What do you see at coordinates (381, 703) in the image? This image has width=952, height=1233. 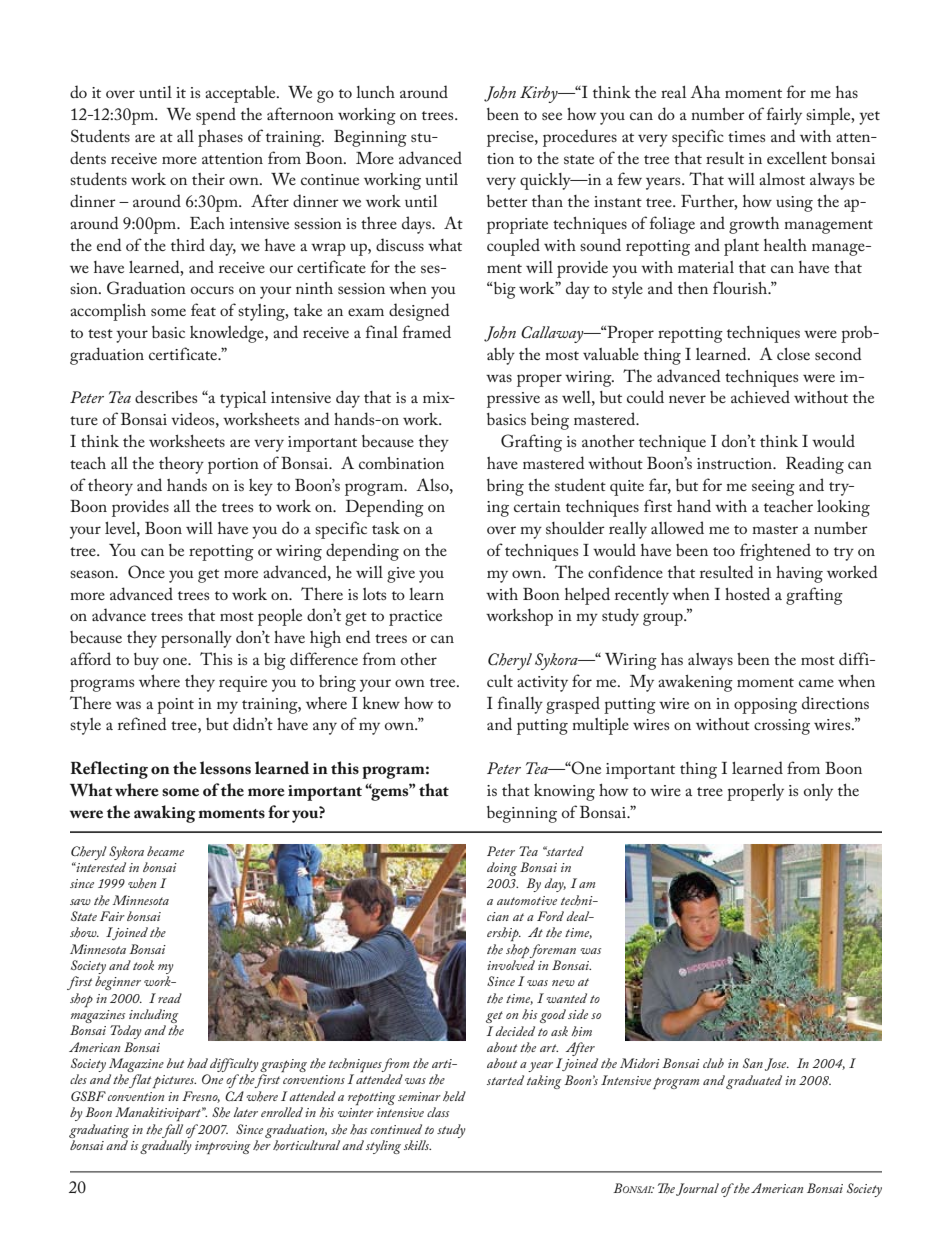 I see `knew` at bounding box center [381, 703].
